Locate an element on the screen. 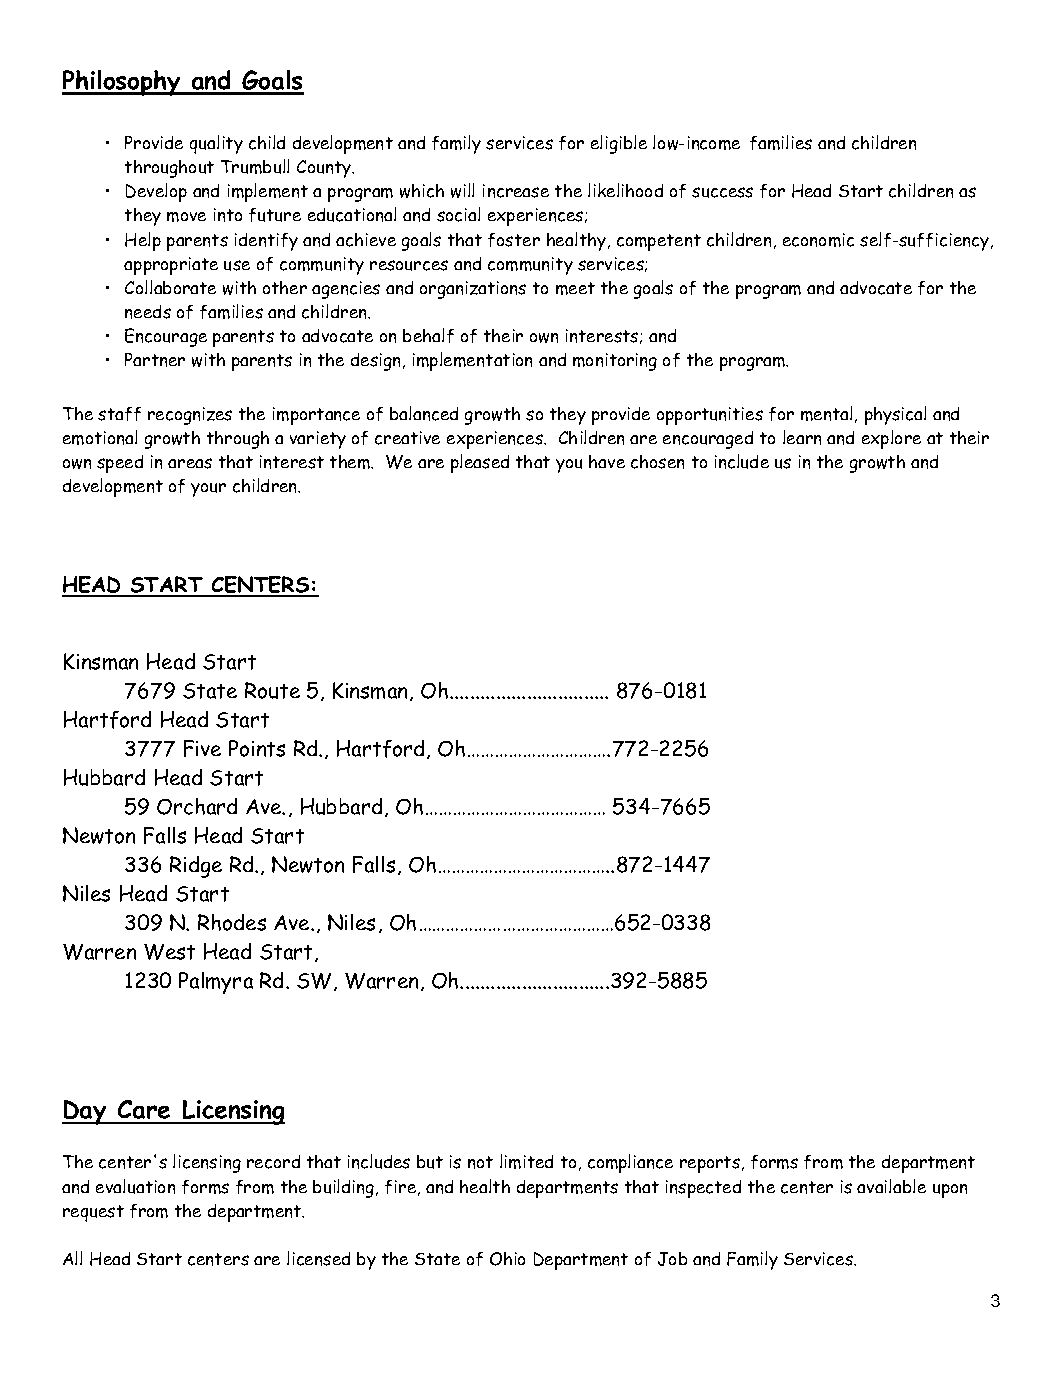  Ohio is located at coordinates (507, 1259).
